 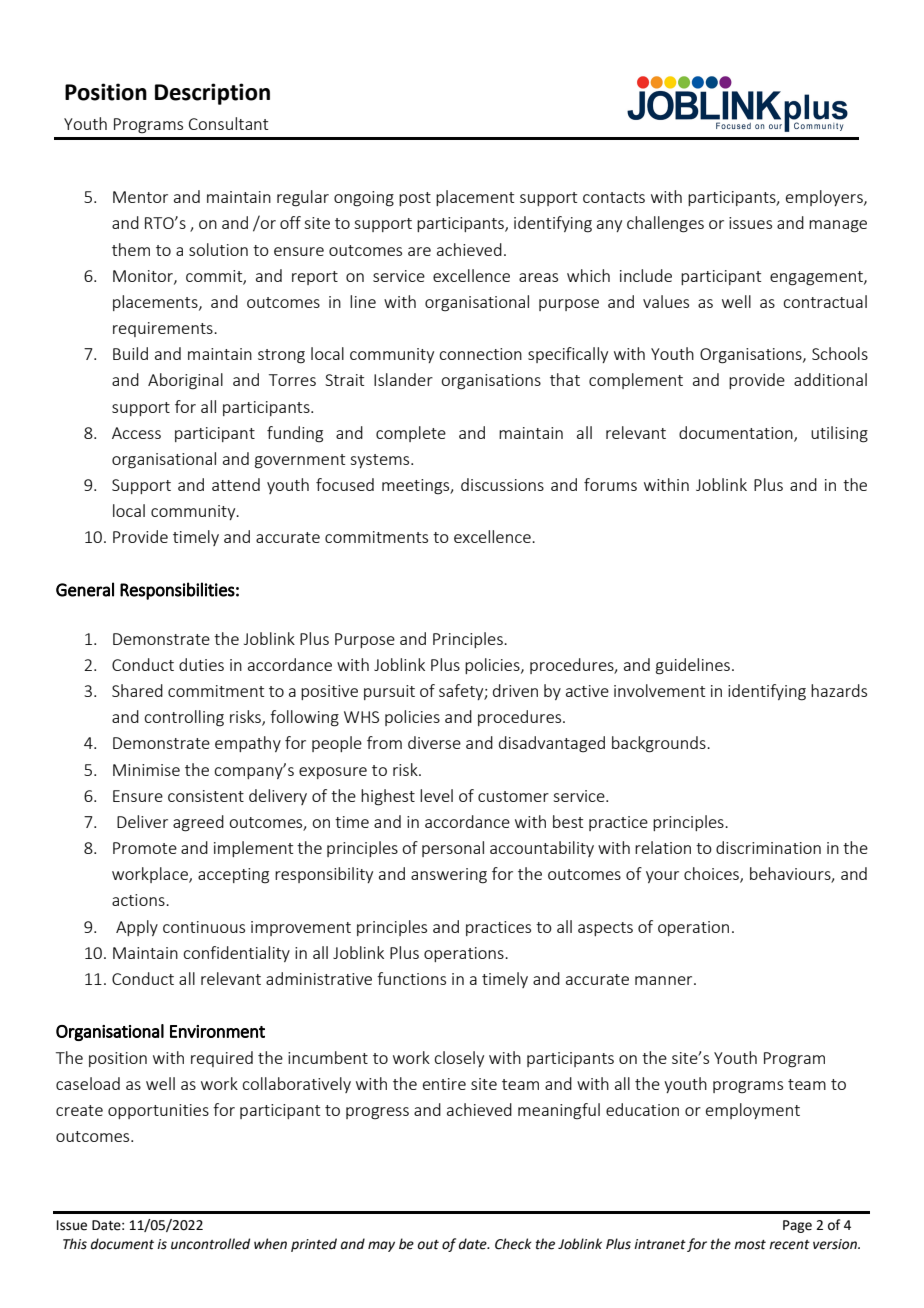 I want to click on discrimination, so click(x=768, y=847).
